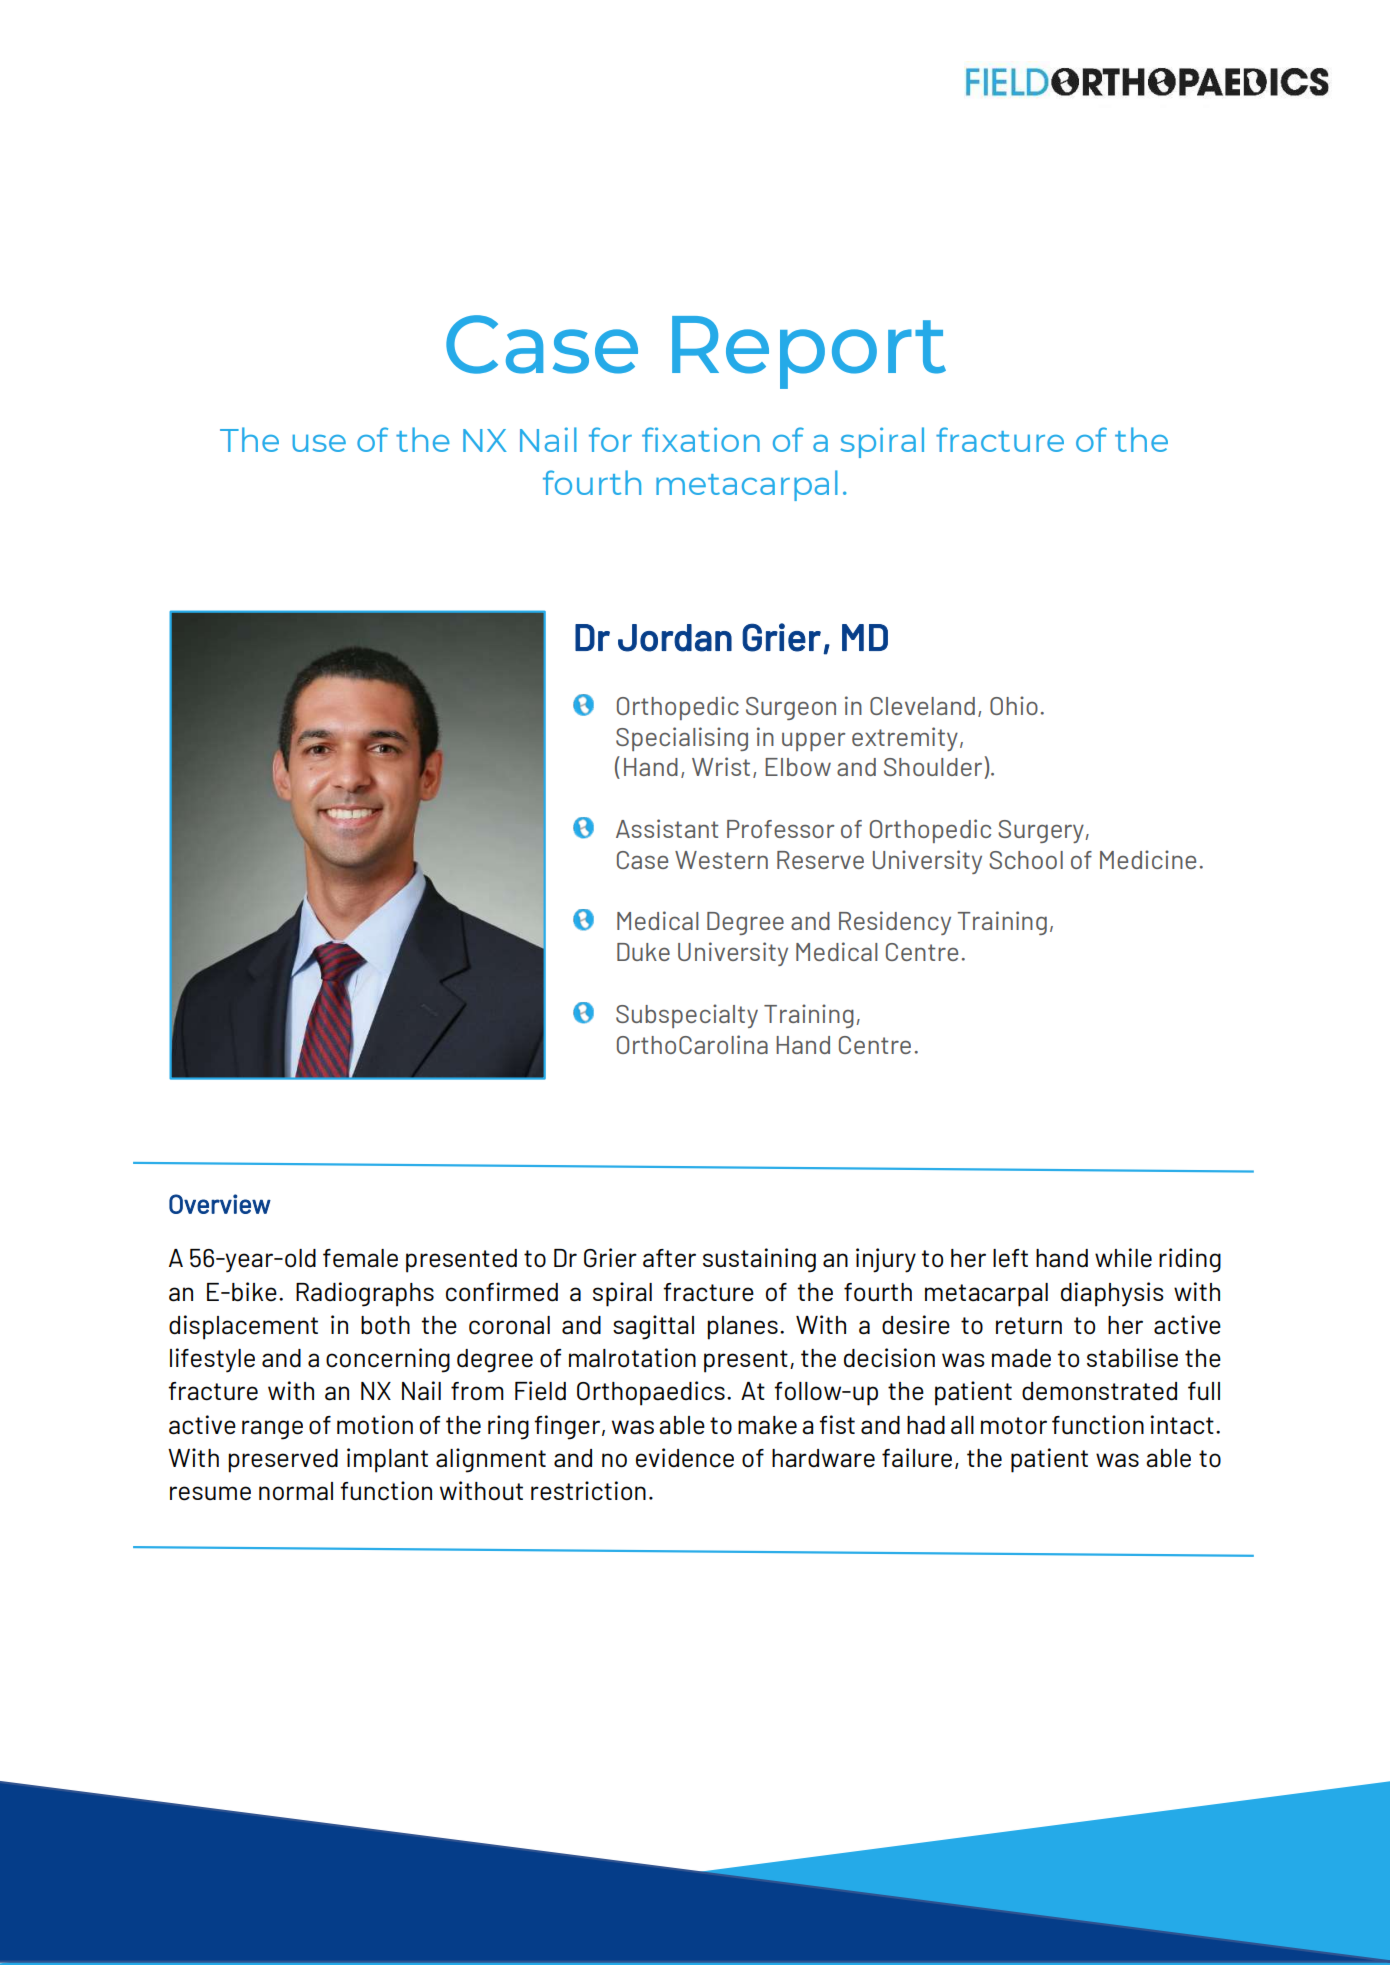  I want to click on implant, so click(387, 1460).
